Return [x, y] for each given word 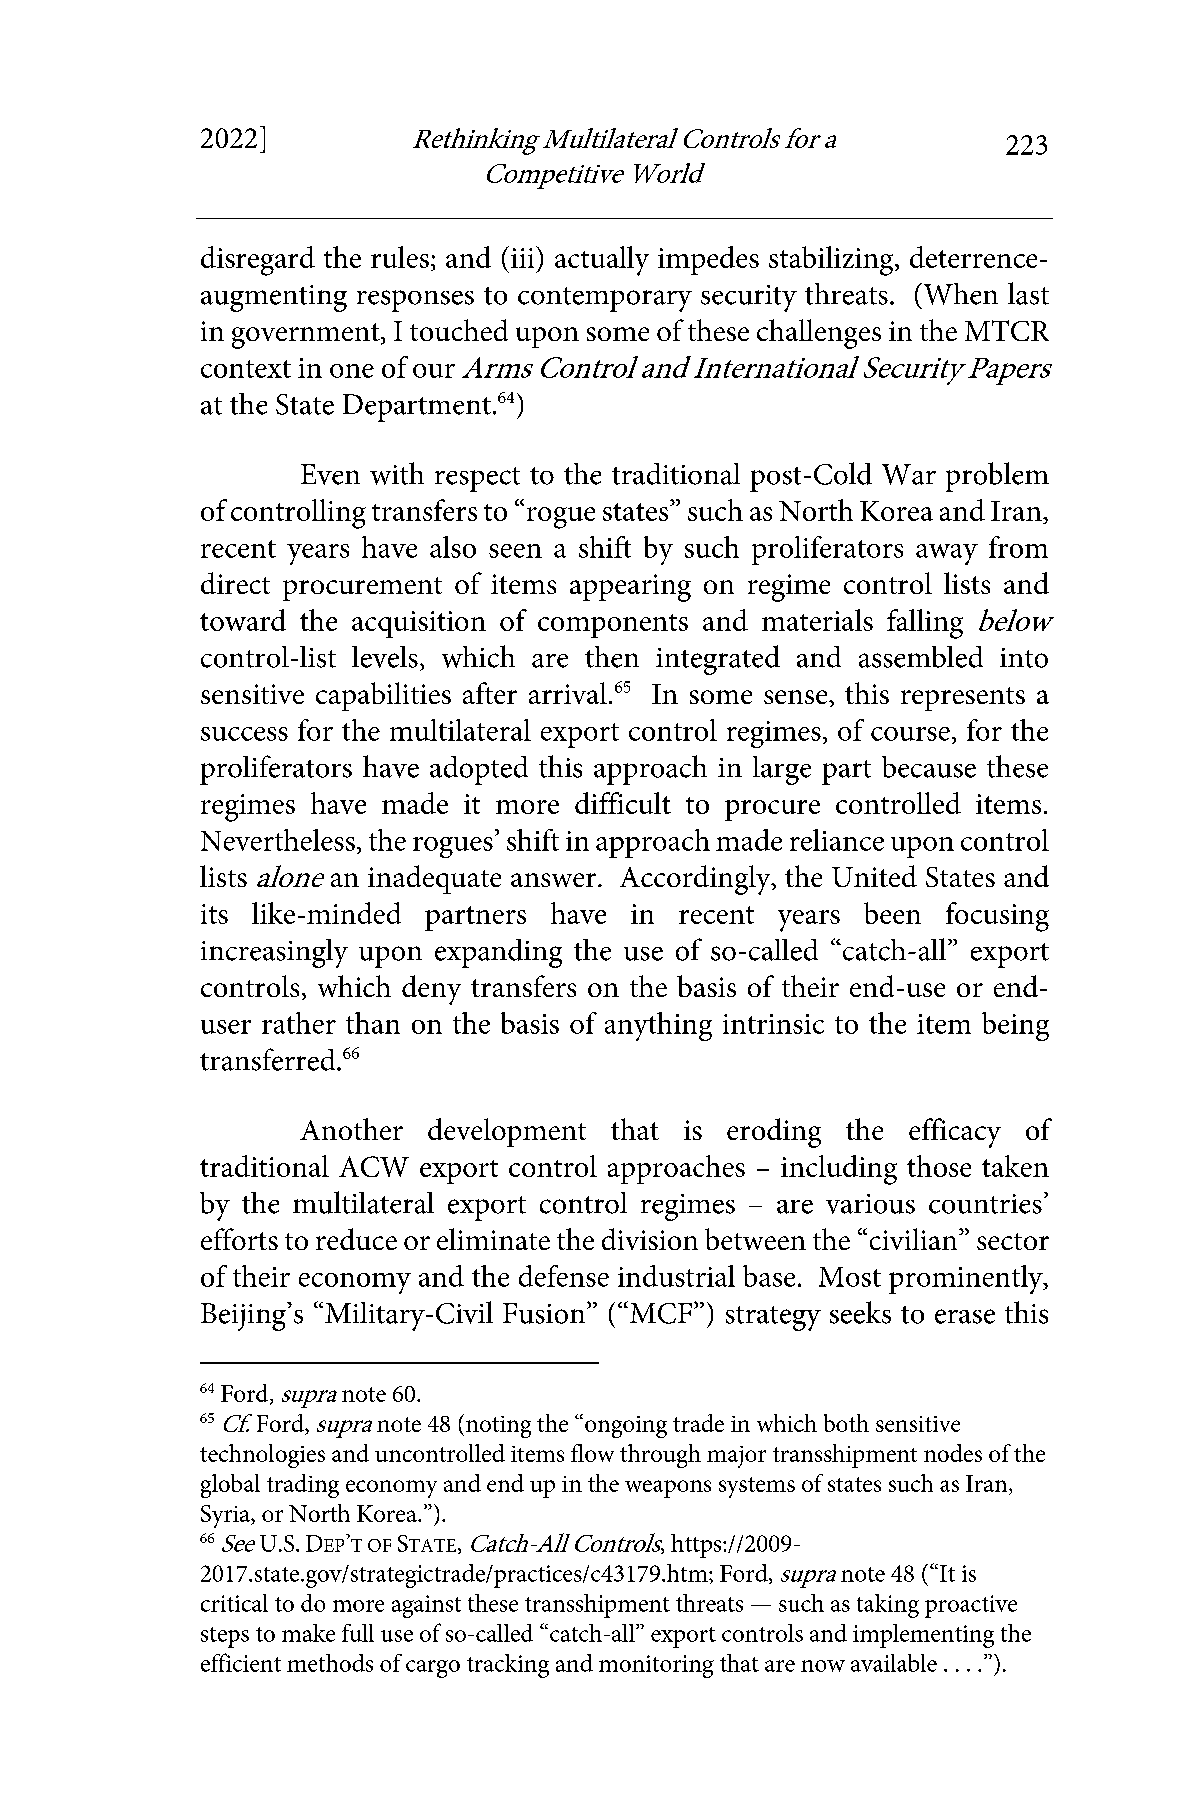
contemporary [605, 299]
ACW [374, 1166]
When [959, 294]
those [939, 1166]
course [910, 734]
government [307, 336]
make [308, 1633]
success [244, 734]
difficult [623, 803]
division [650, 1239]
